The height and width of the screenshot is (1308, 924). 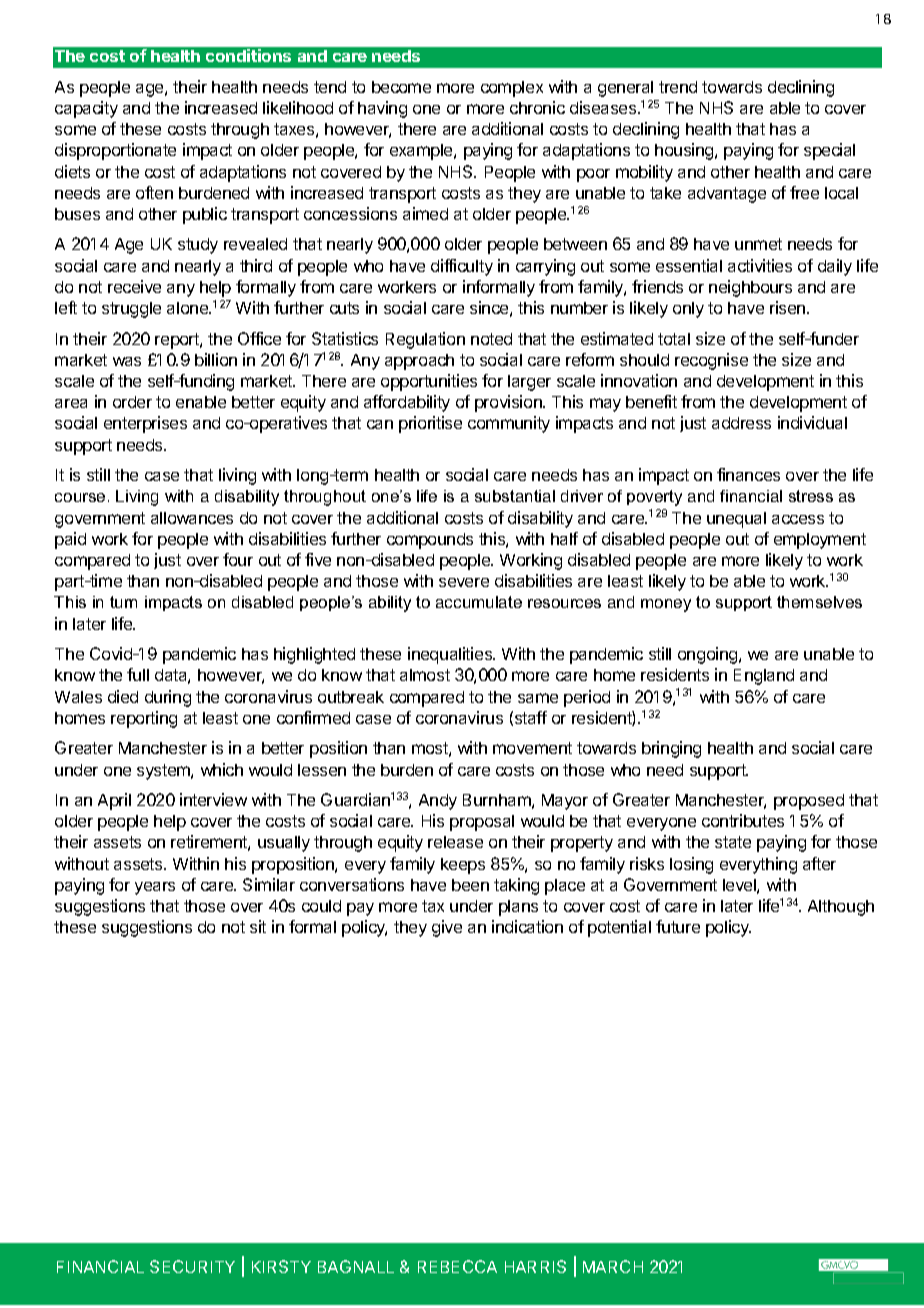 I want to click on enterprises, so click(x=145, y=424).
